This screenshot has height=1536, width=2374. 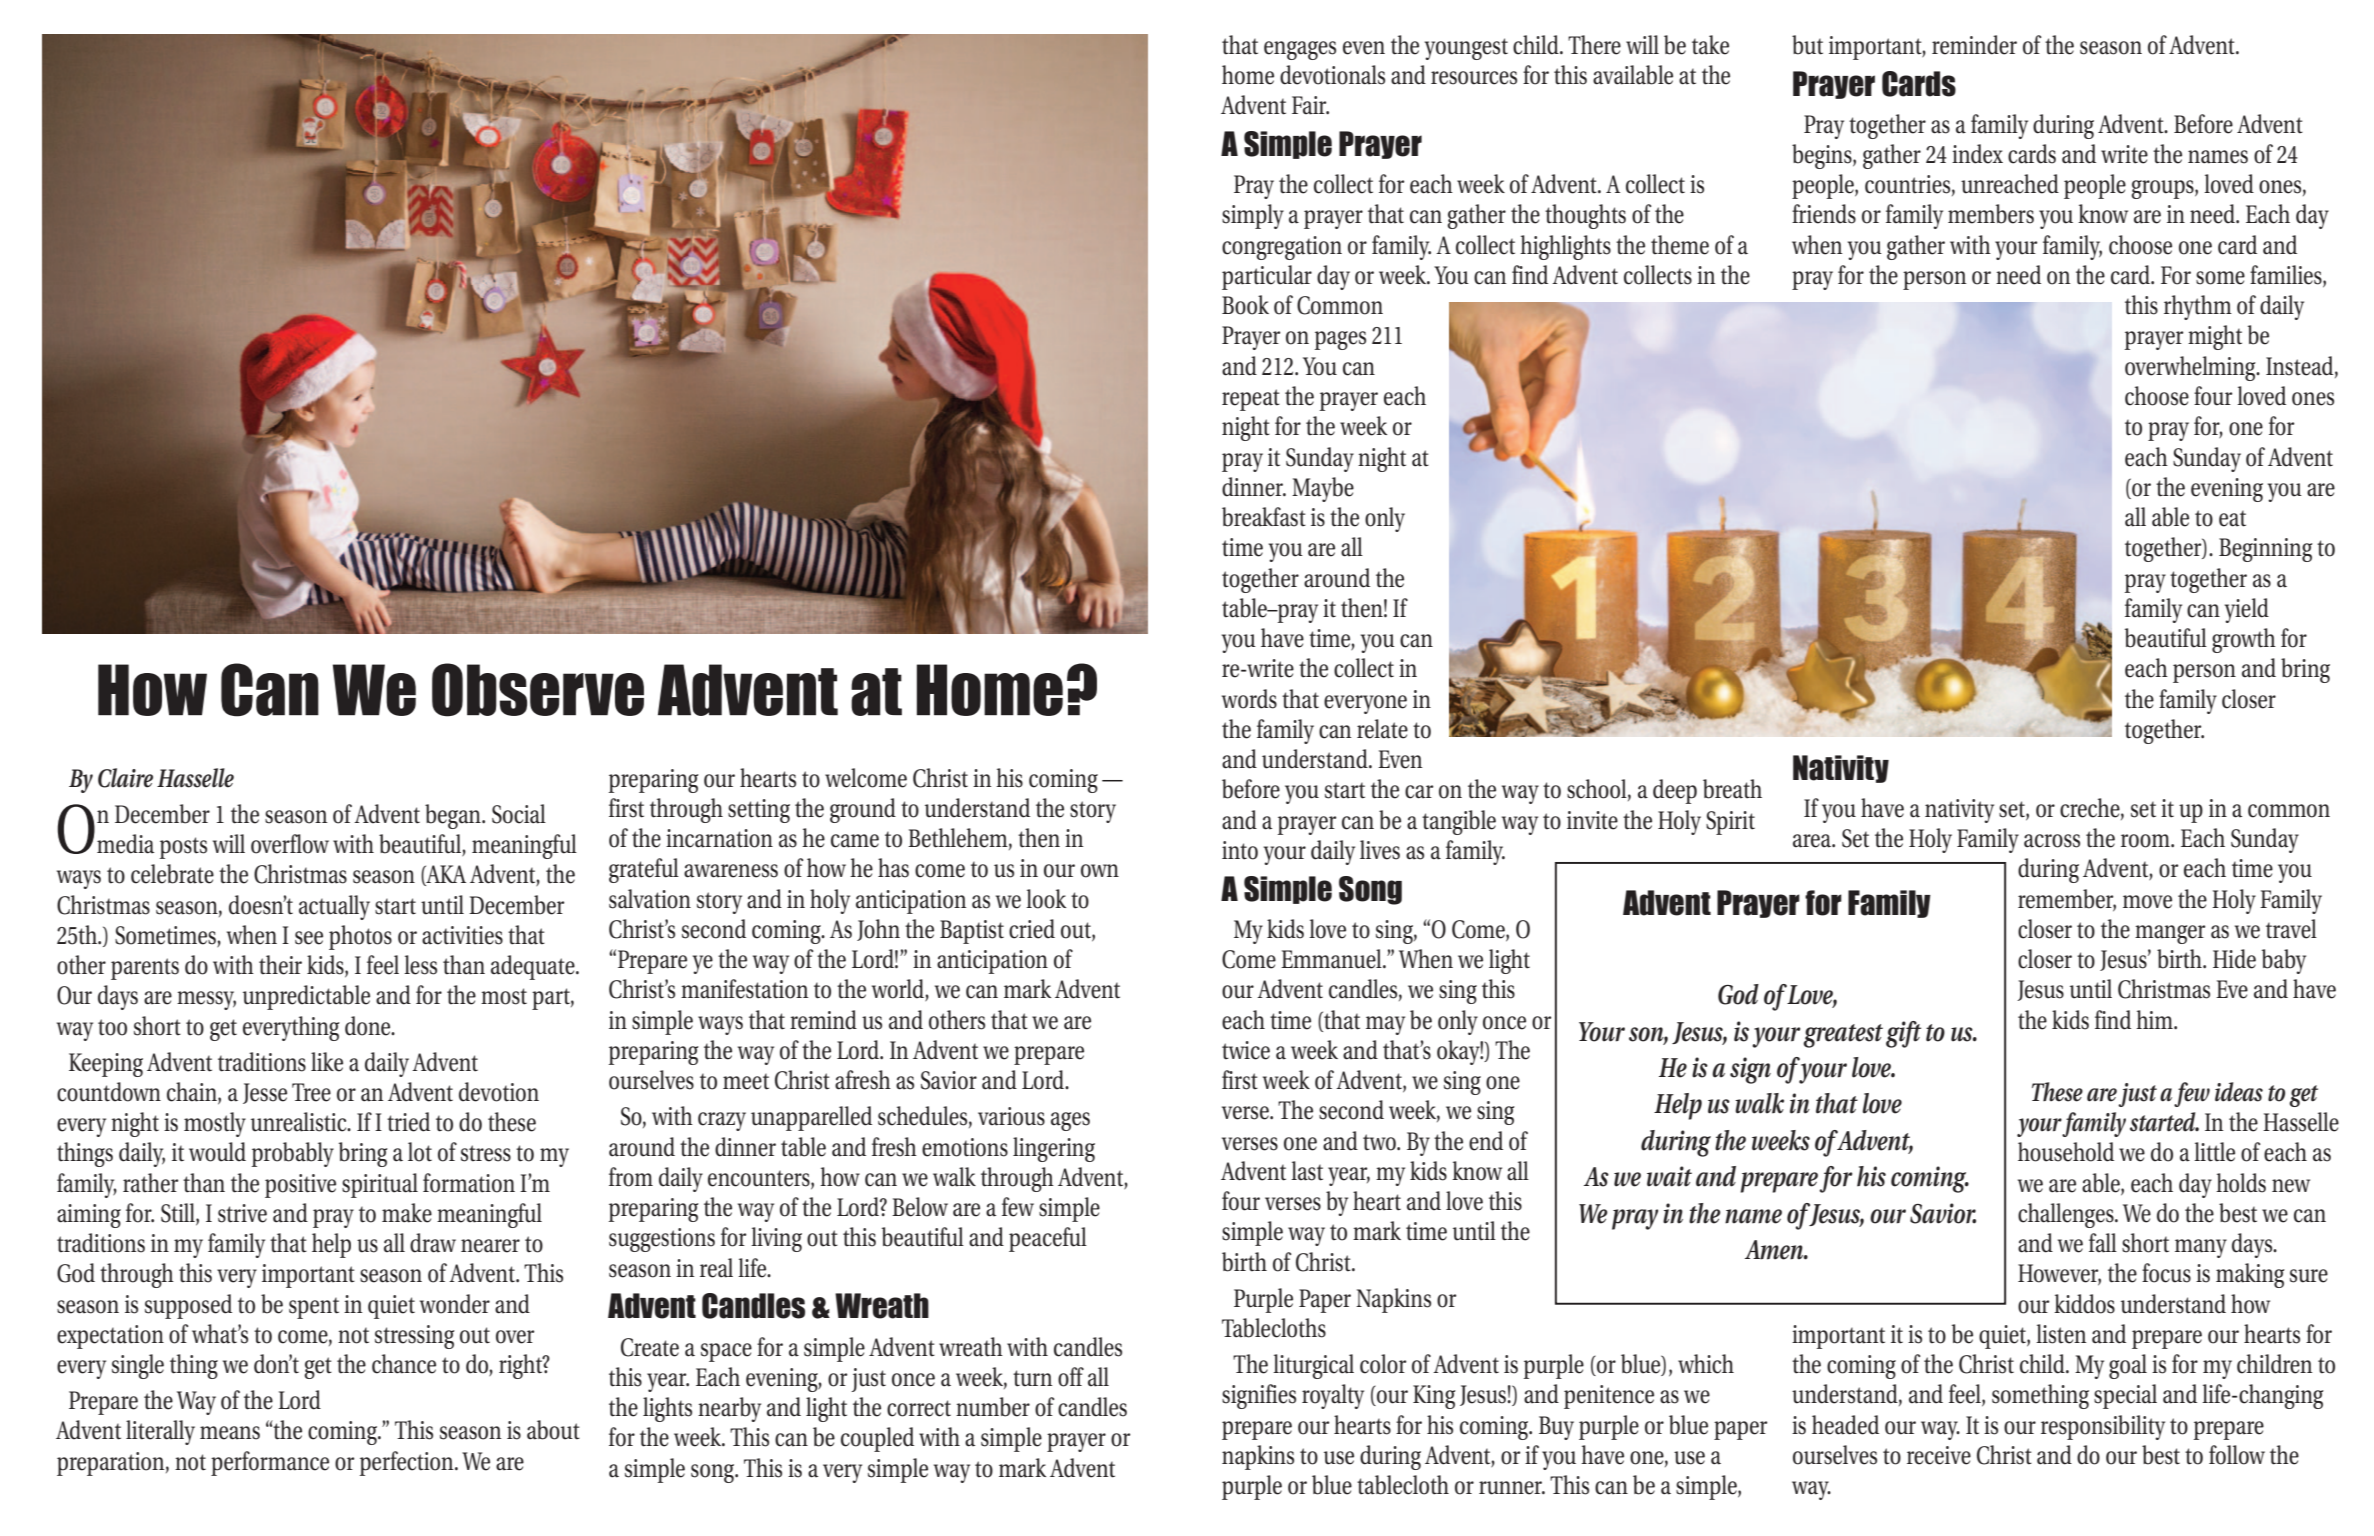 What do you see at coordinates (334, 907) in the screenshot?
I see `actually` at bounding box center [334, 907].
